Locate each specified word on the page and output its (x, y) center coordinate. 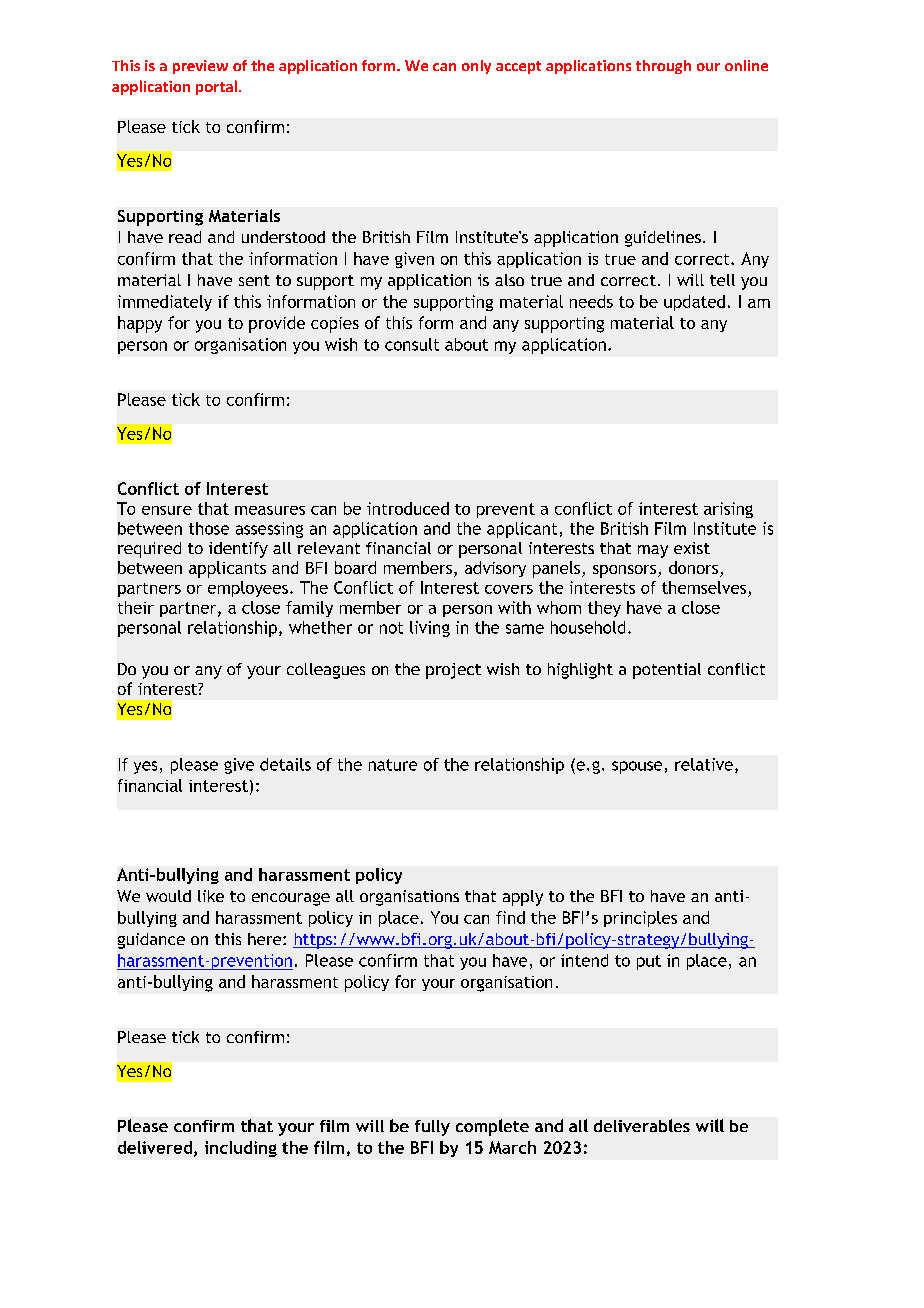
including (241, 1149)
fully (432, 1128)
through (663, 67)
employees (248, 589)
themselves (704, 587)
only (476, 67)
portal (216, 87)
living (430, 629)
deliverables (642, 1125)
